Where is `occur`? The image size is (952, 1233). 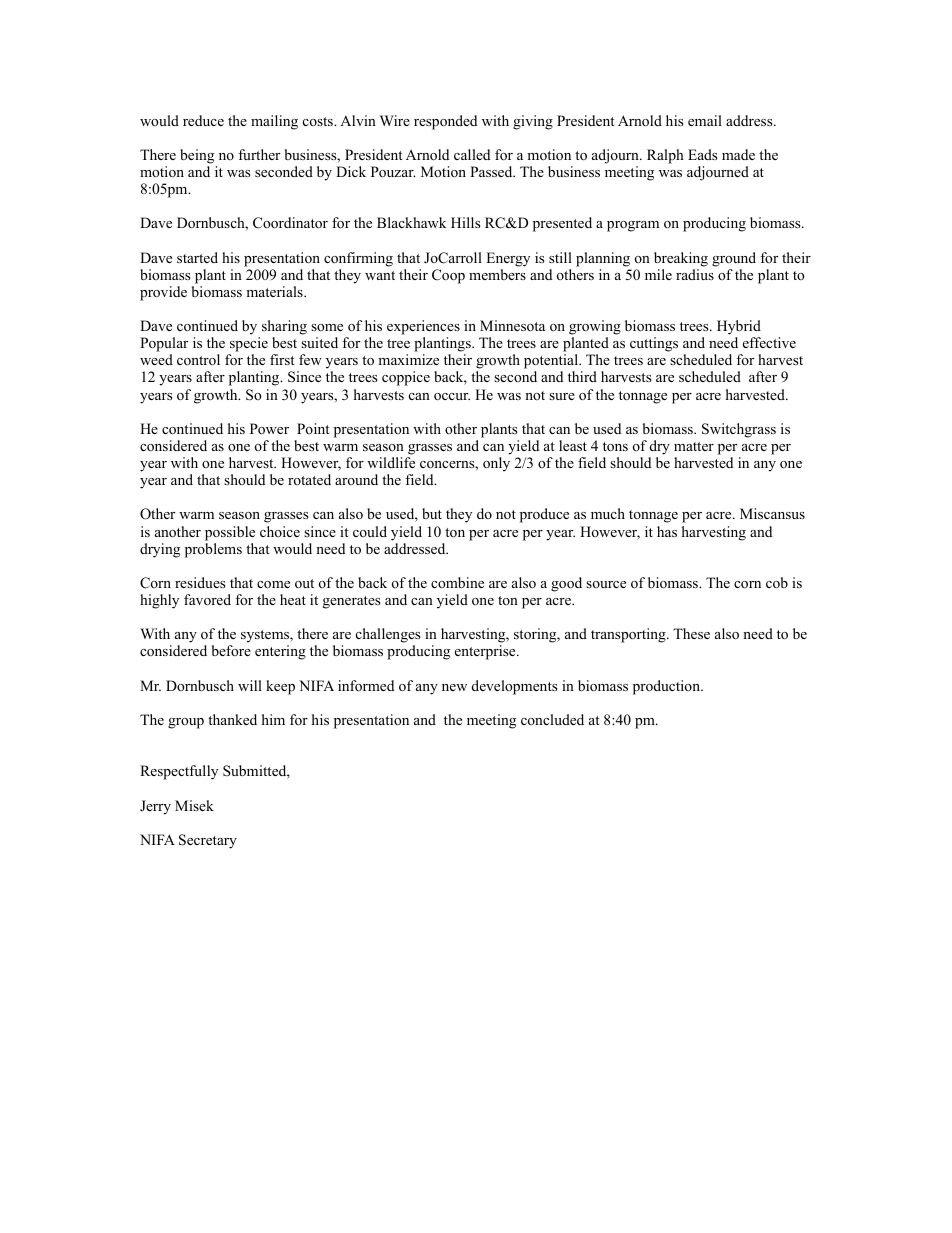
occur is located at coordinates (452, 397).
